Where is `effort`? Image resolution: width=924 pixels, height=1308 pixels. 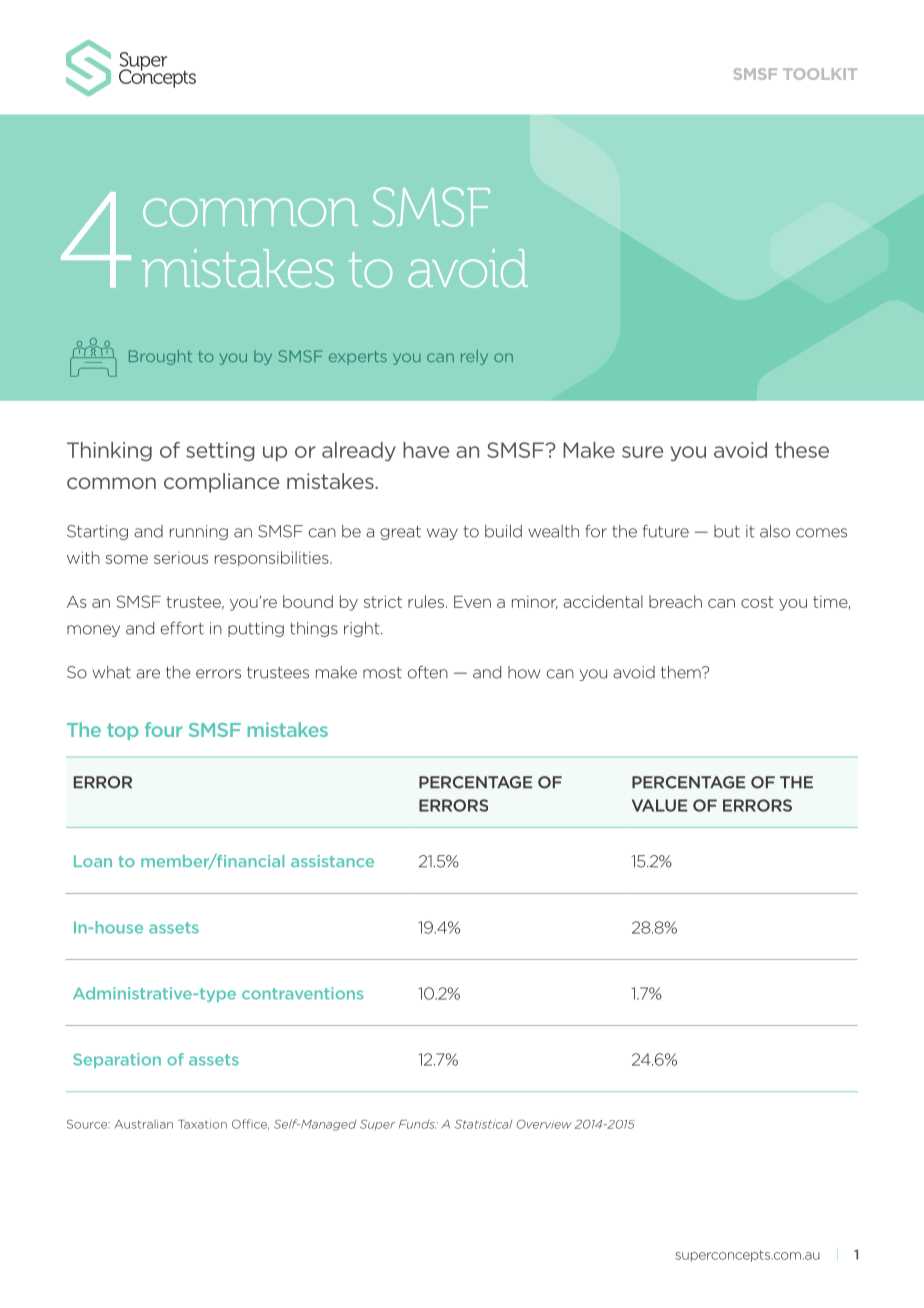 effort is located at coordinates (182, 628).
